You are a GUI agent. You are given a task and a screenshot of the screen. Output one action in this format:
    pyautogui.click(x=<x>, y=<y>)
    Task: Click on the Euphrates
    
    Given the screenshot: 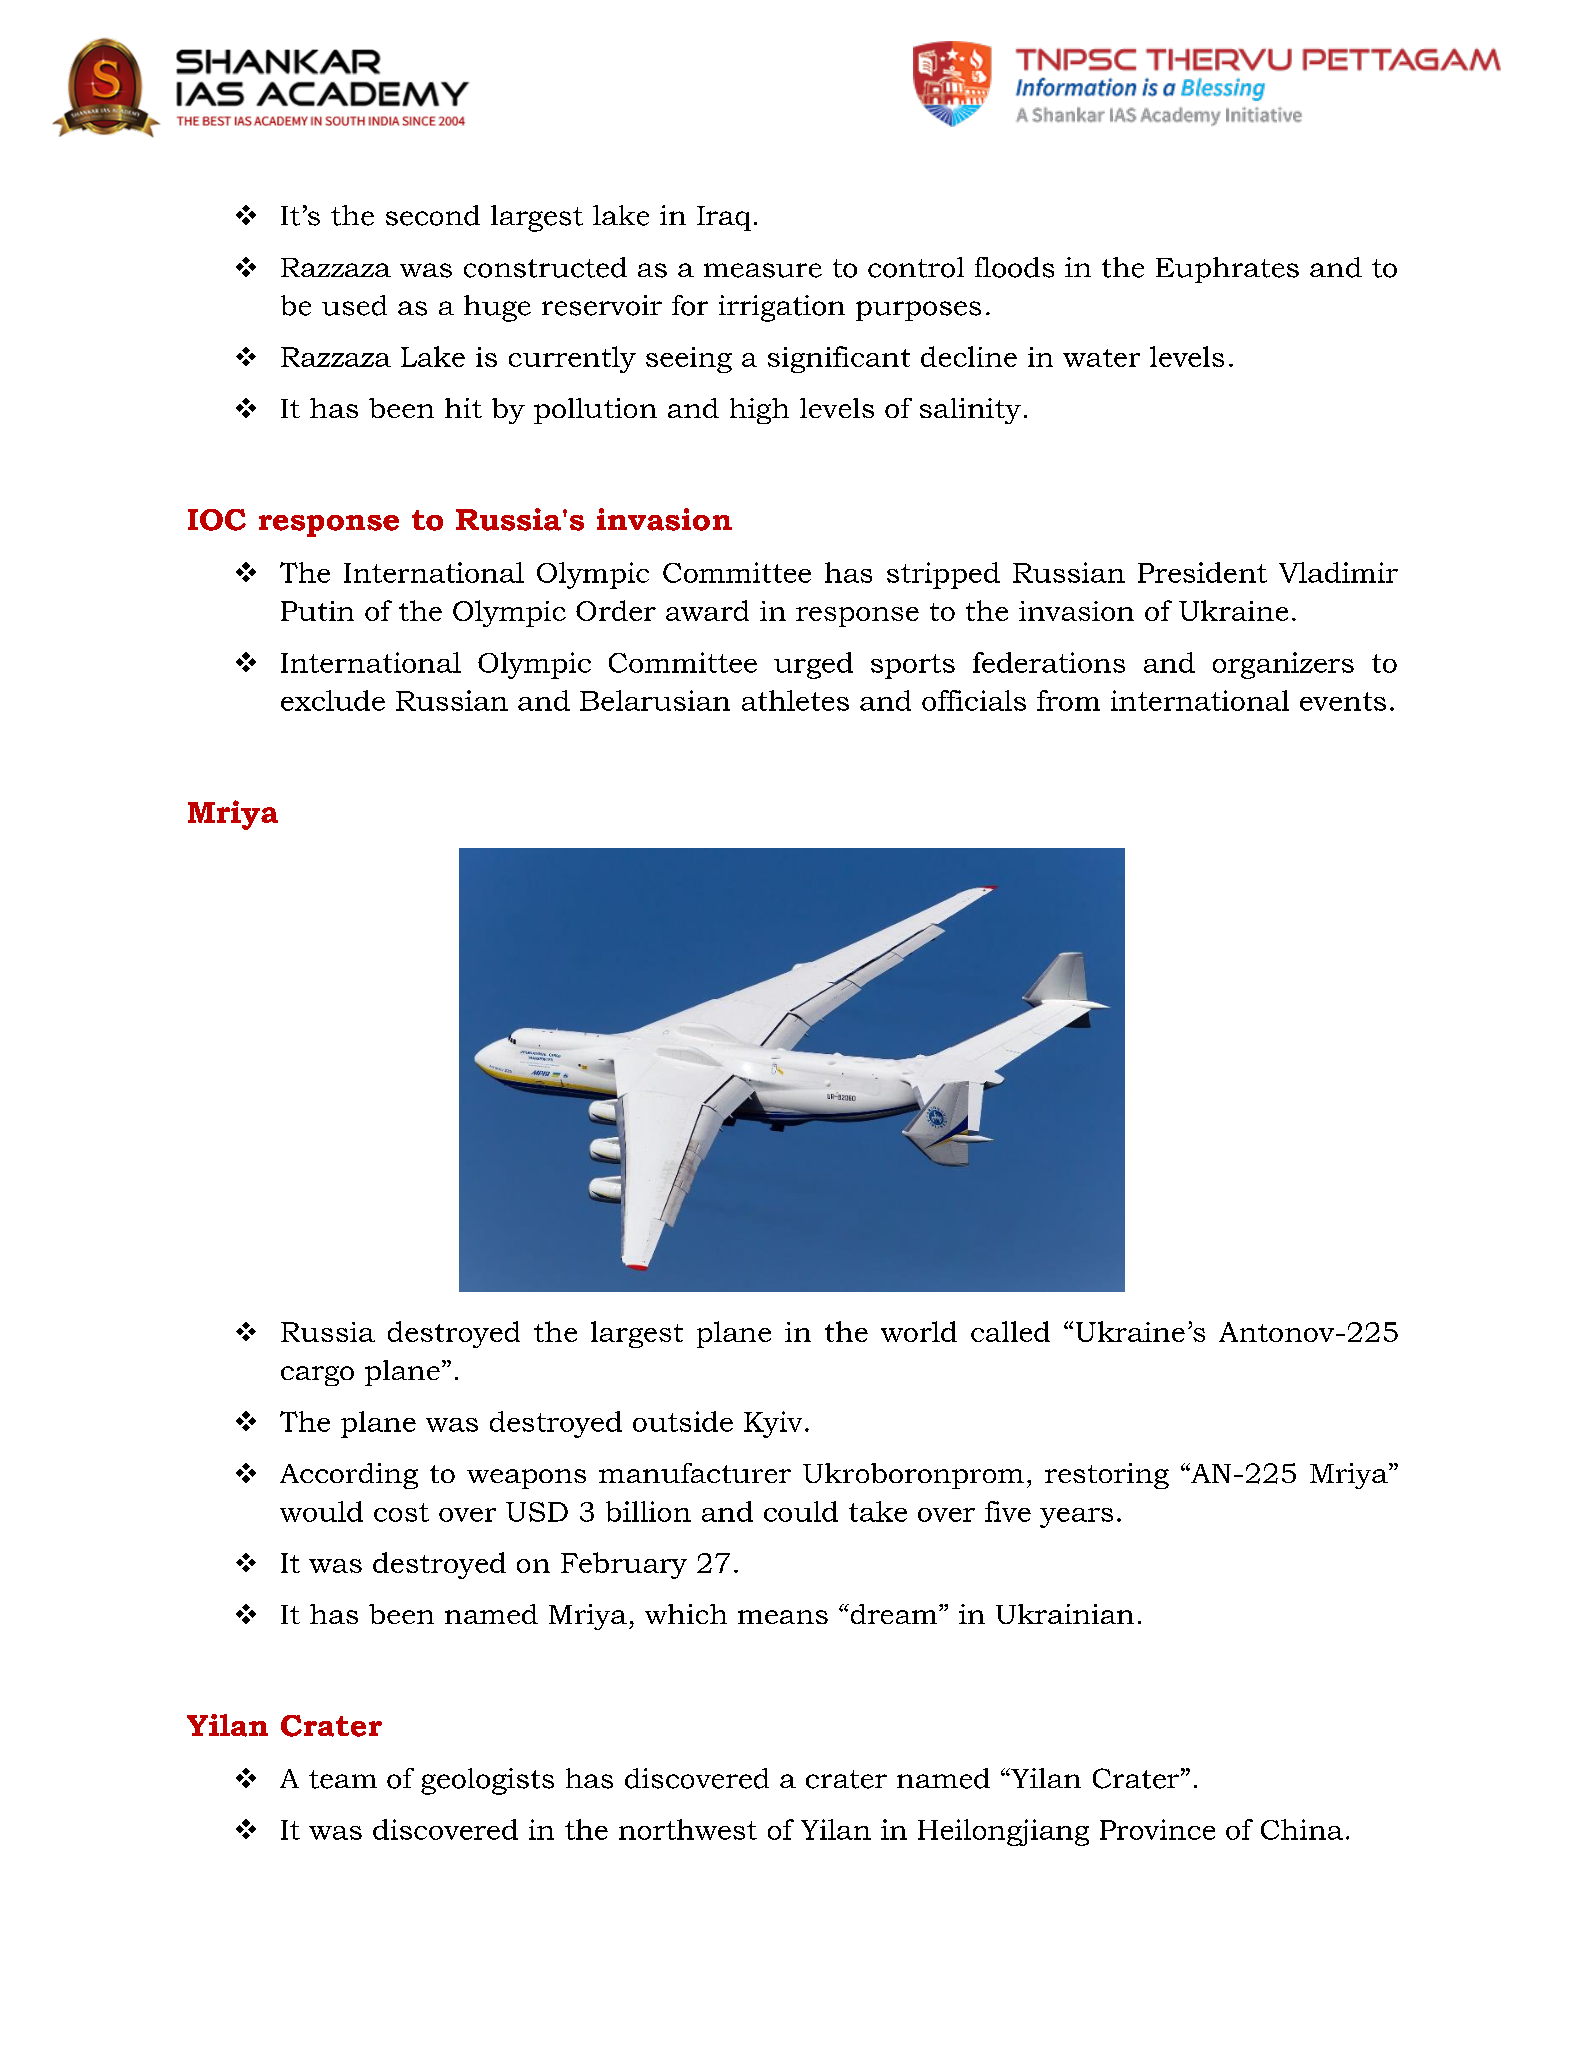 What is the action you would take?
    pyautogui.click(x=1227, y=270)
